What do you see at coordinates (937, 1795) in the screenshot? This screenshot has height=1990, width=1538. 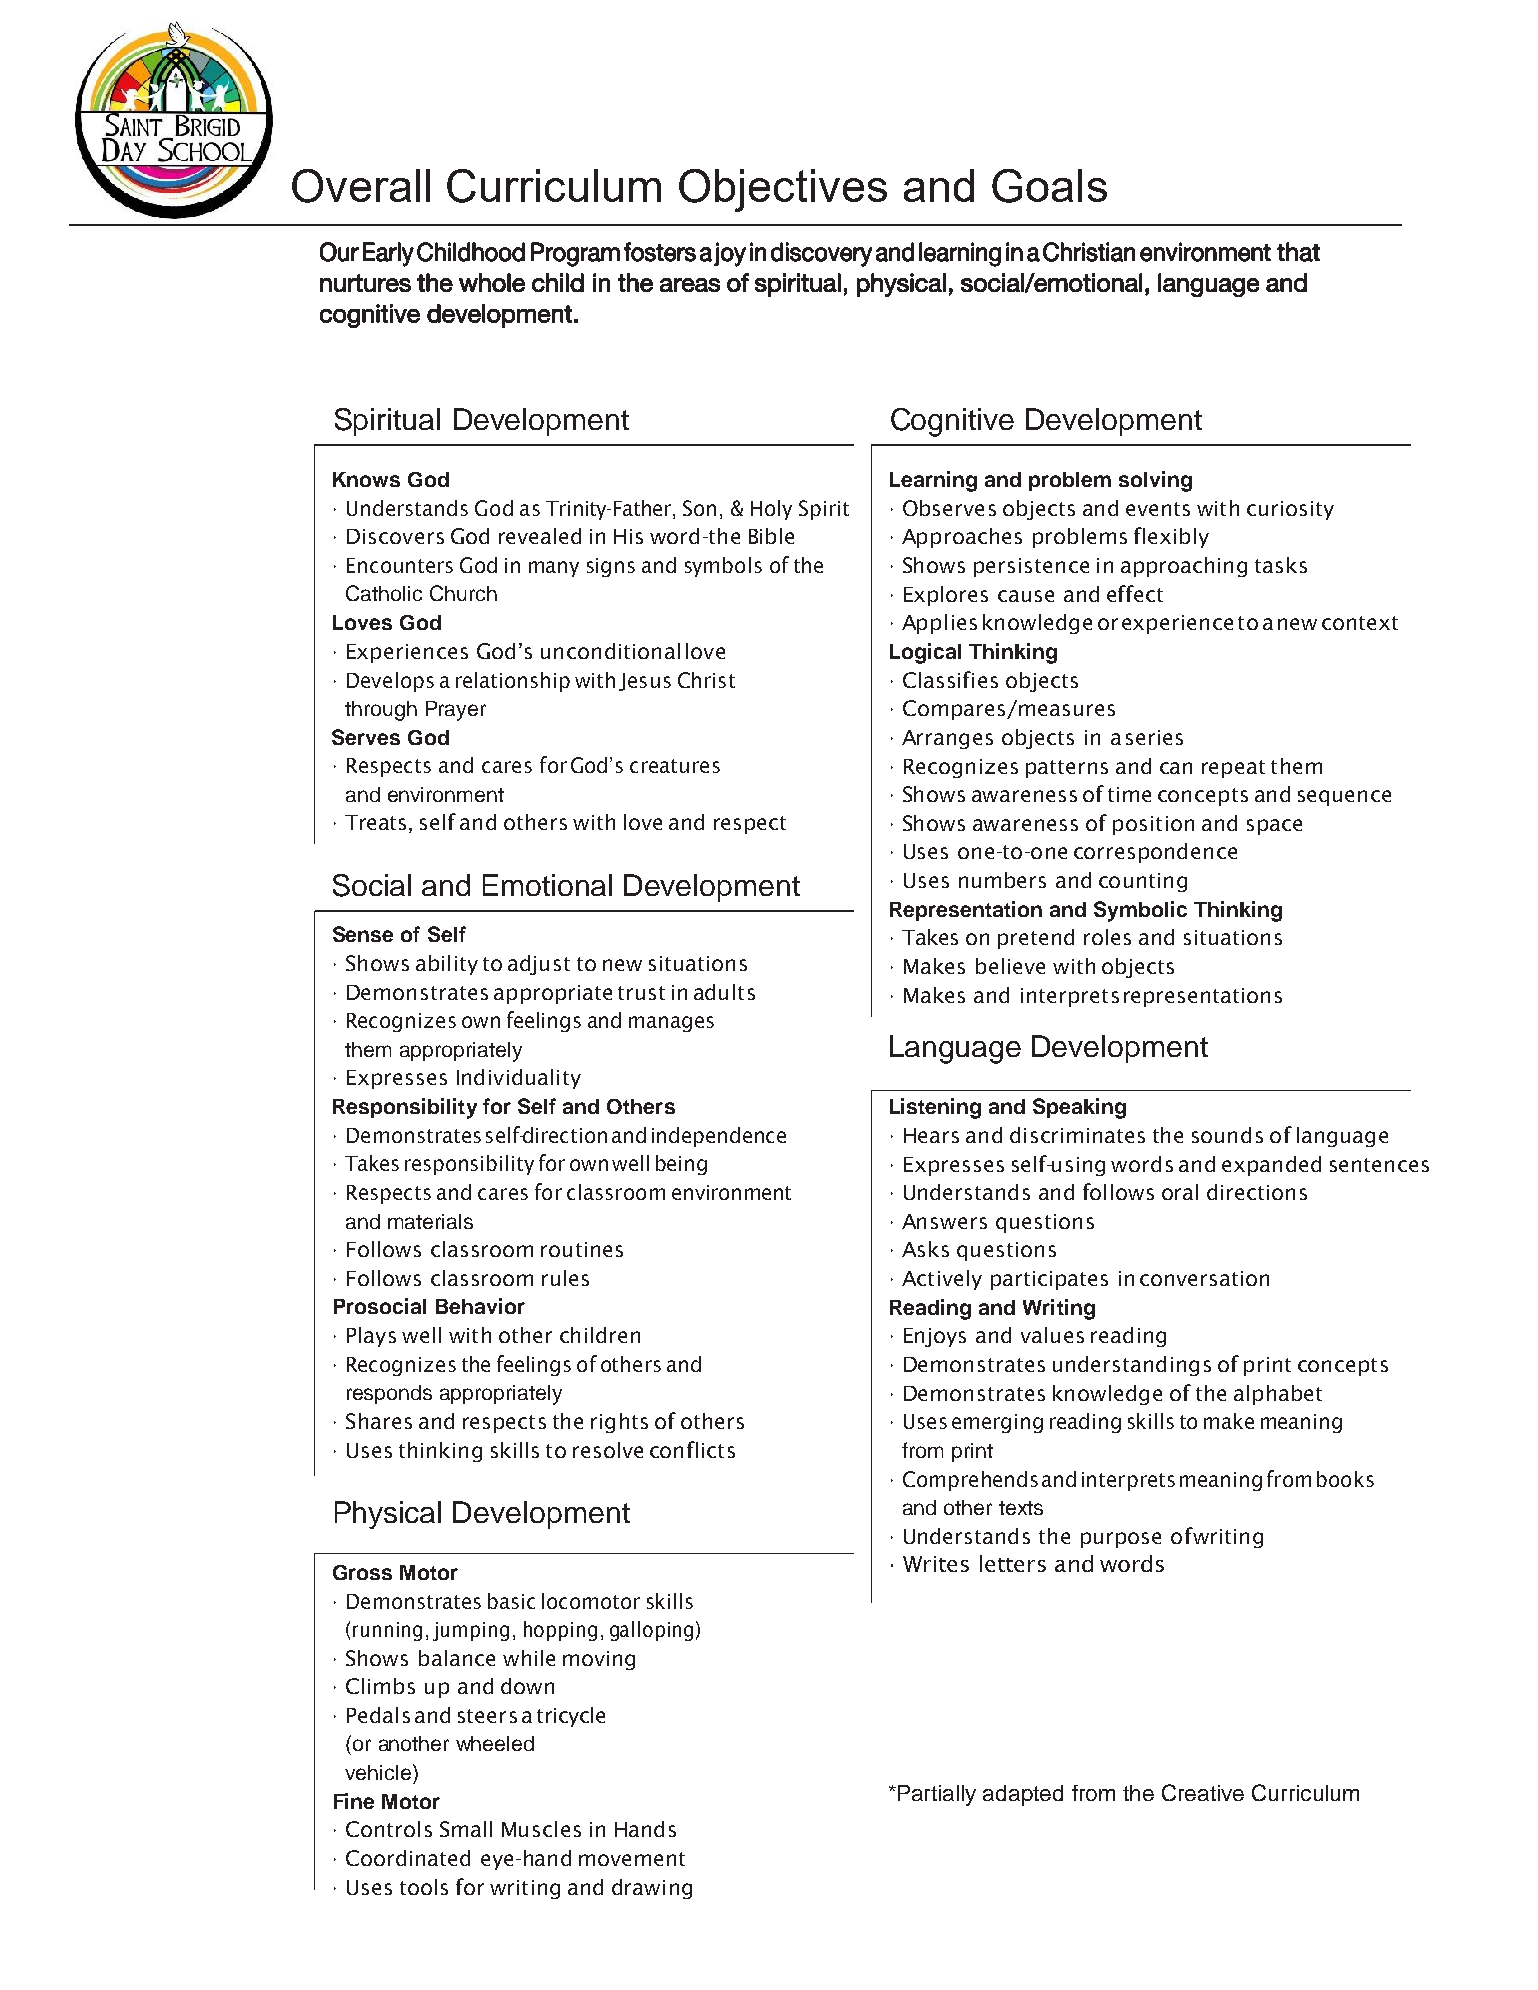 I see `Partially` at bounding box center [937, 1795].
